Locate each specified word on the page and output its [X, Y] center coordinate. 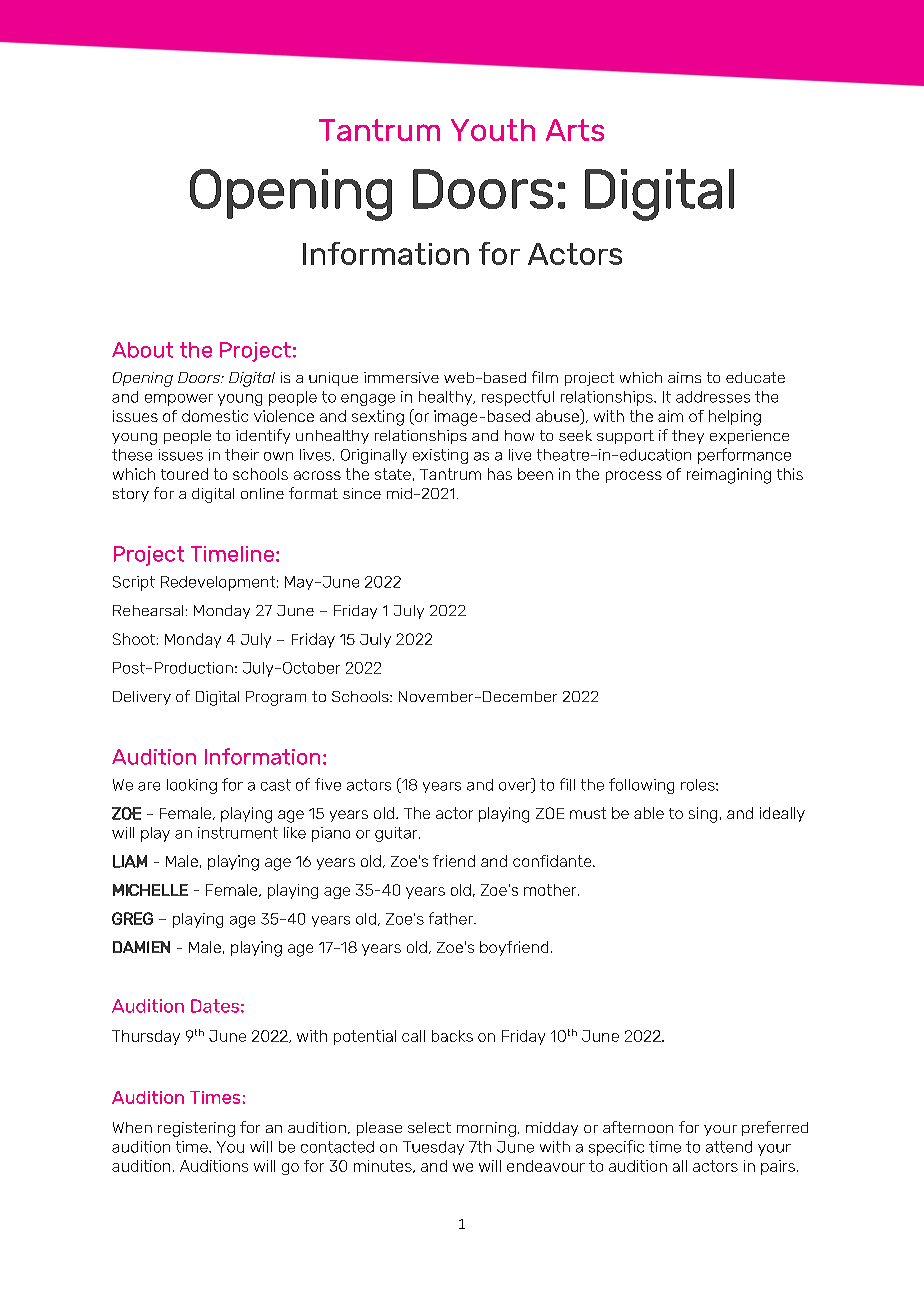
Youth [493, 130]
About [142, 350]
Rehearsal [148, 610]
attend [729, 1147]
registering [196, 1129]
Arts [575, 130]
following [641, 786]
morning [486, 1129]
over [516, 787]
